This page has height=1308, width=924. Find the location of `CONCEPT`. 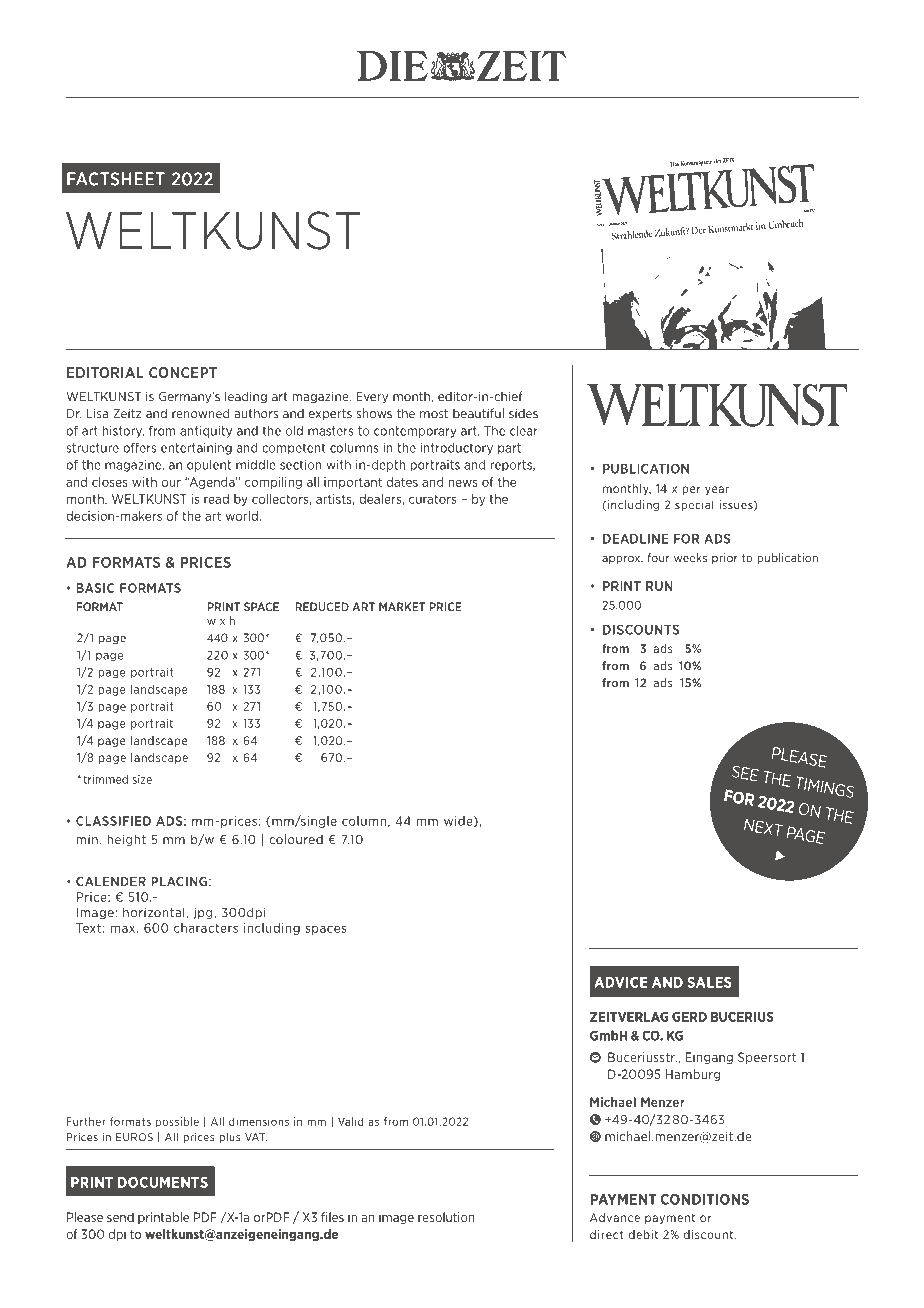

CONCEPT is located at coordinates (183, 372).
